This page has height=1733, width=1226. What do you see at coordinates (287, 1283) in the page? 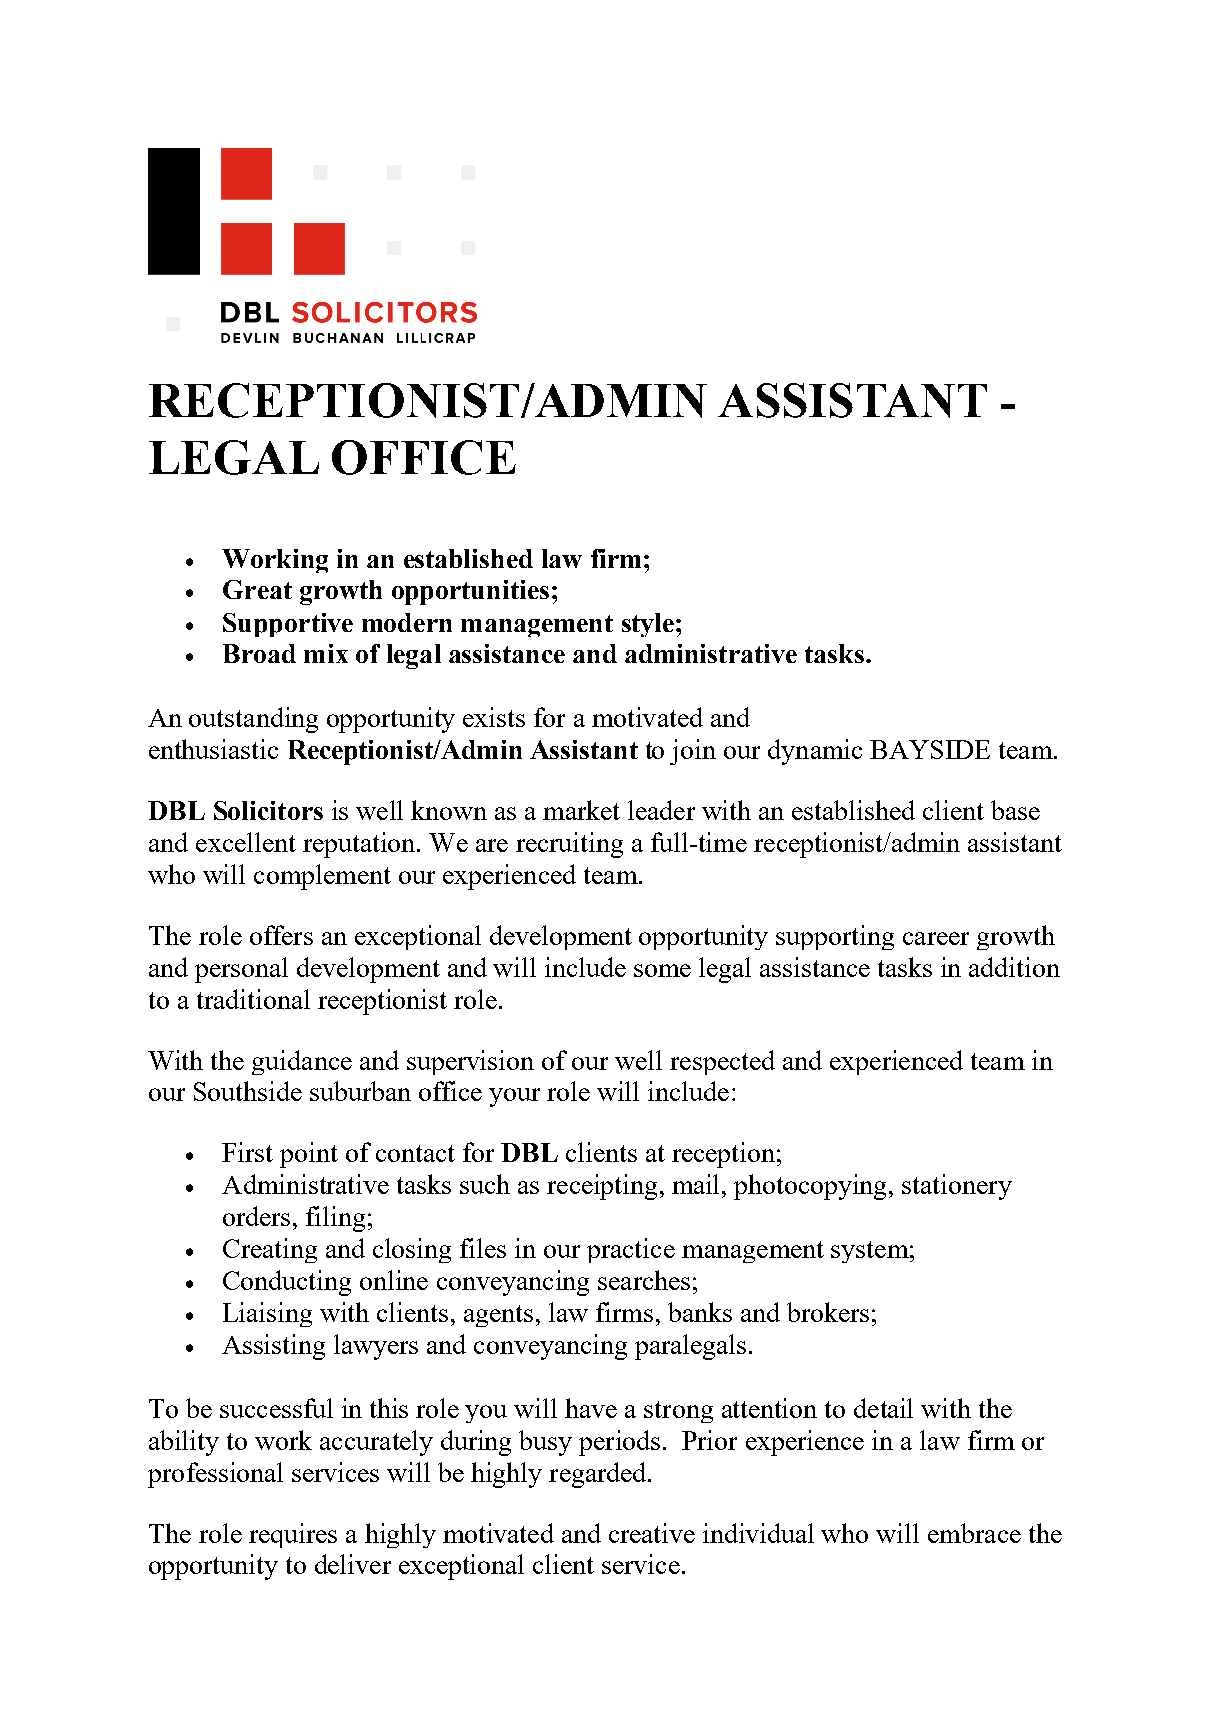
I see `Conducting` at bounding box center [287, 1283].
